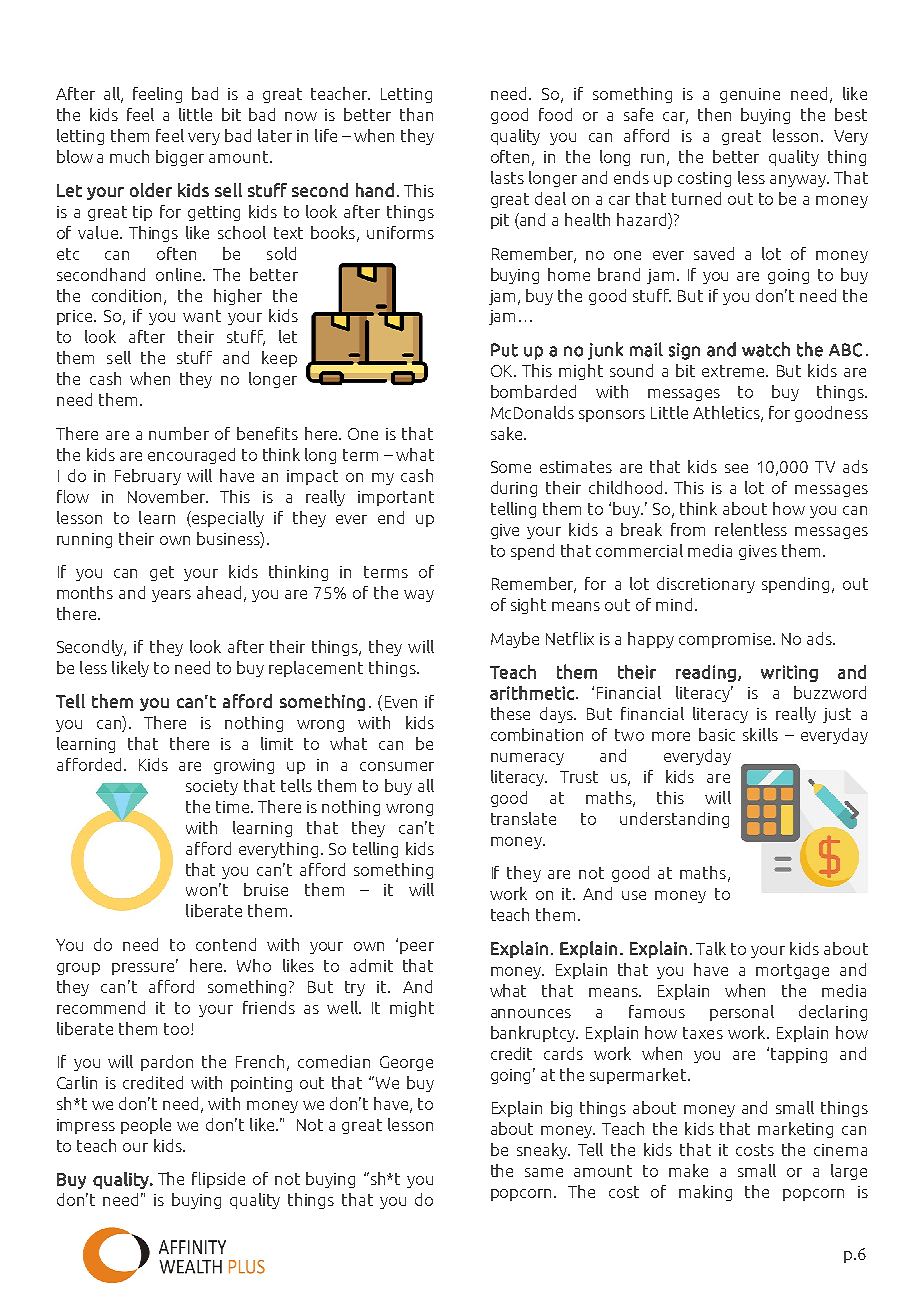 The image size is (924, 1308). I want to click on years, so click(171, 596).
